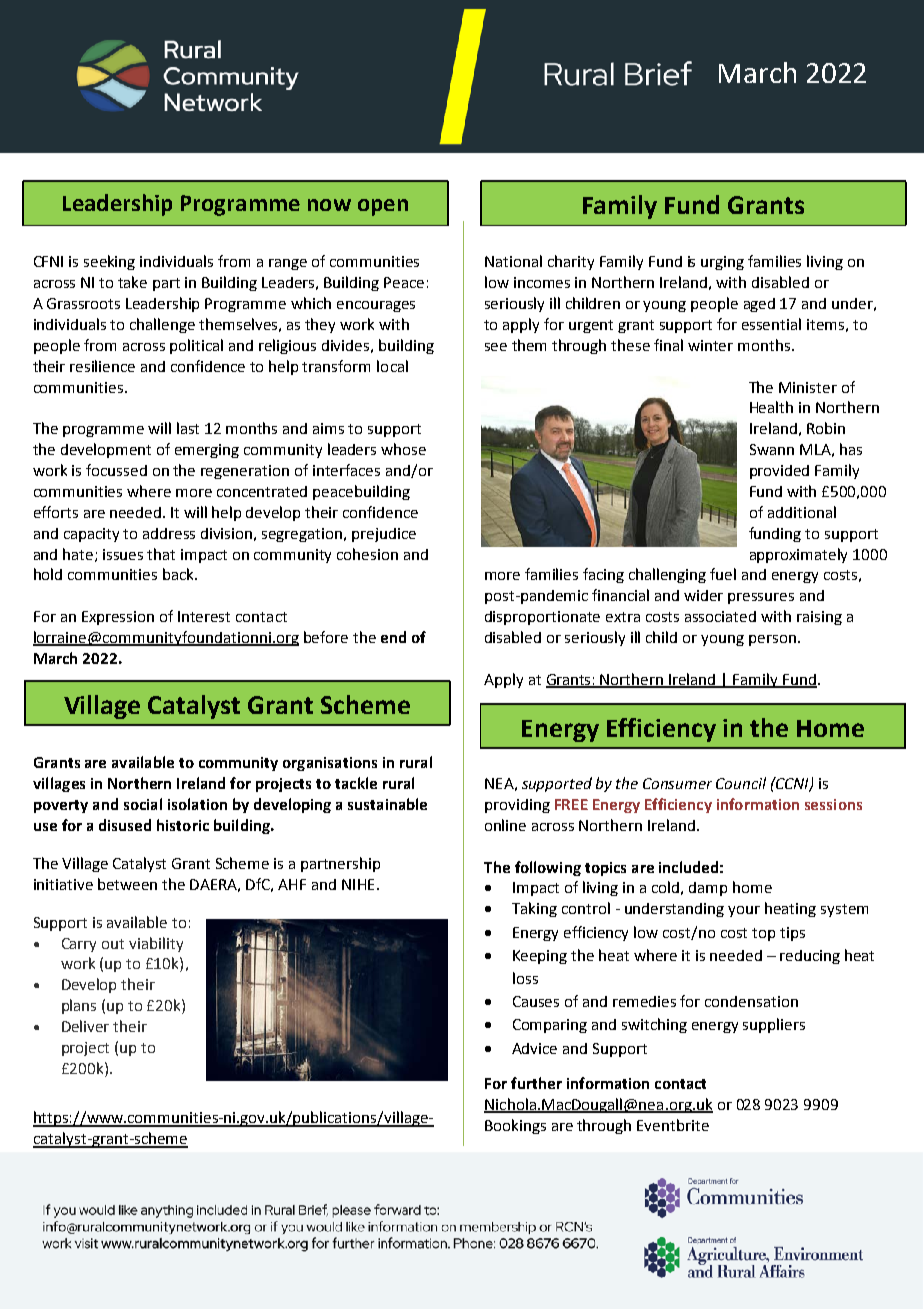 The image size is (924, 1309). Describe the element at coordinates (772, 640) in the screenshot. I see `person` at that location.
